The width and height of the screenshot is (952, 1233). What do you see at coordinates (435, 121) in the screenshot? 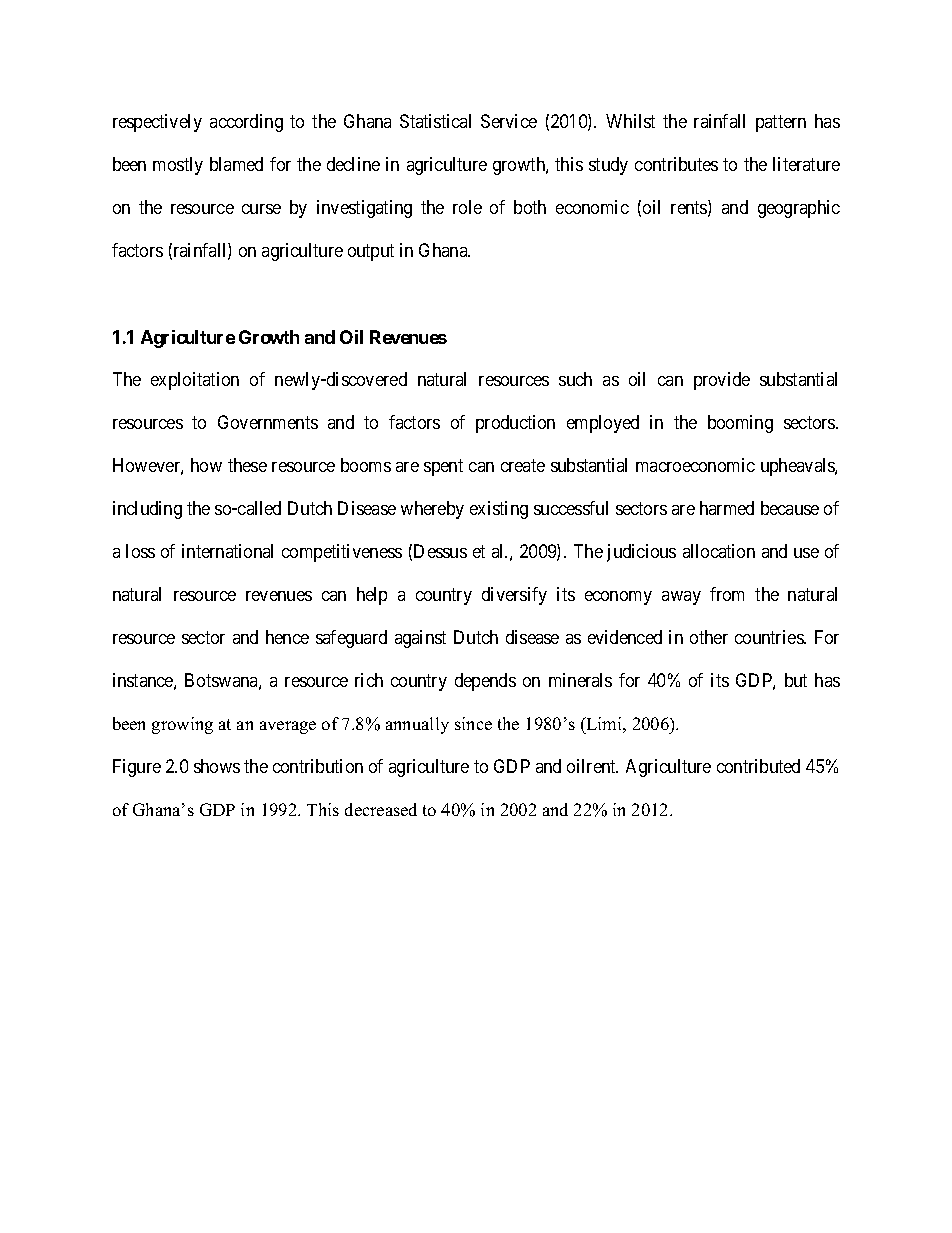
I see `Statistical` at bounding box center [435, 121].
